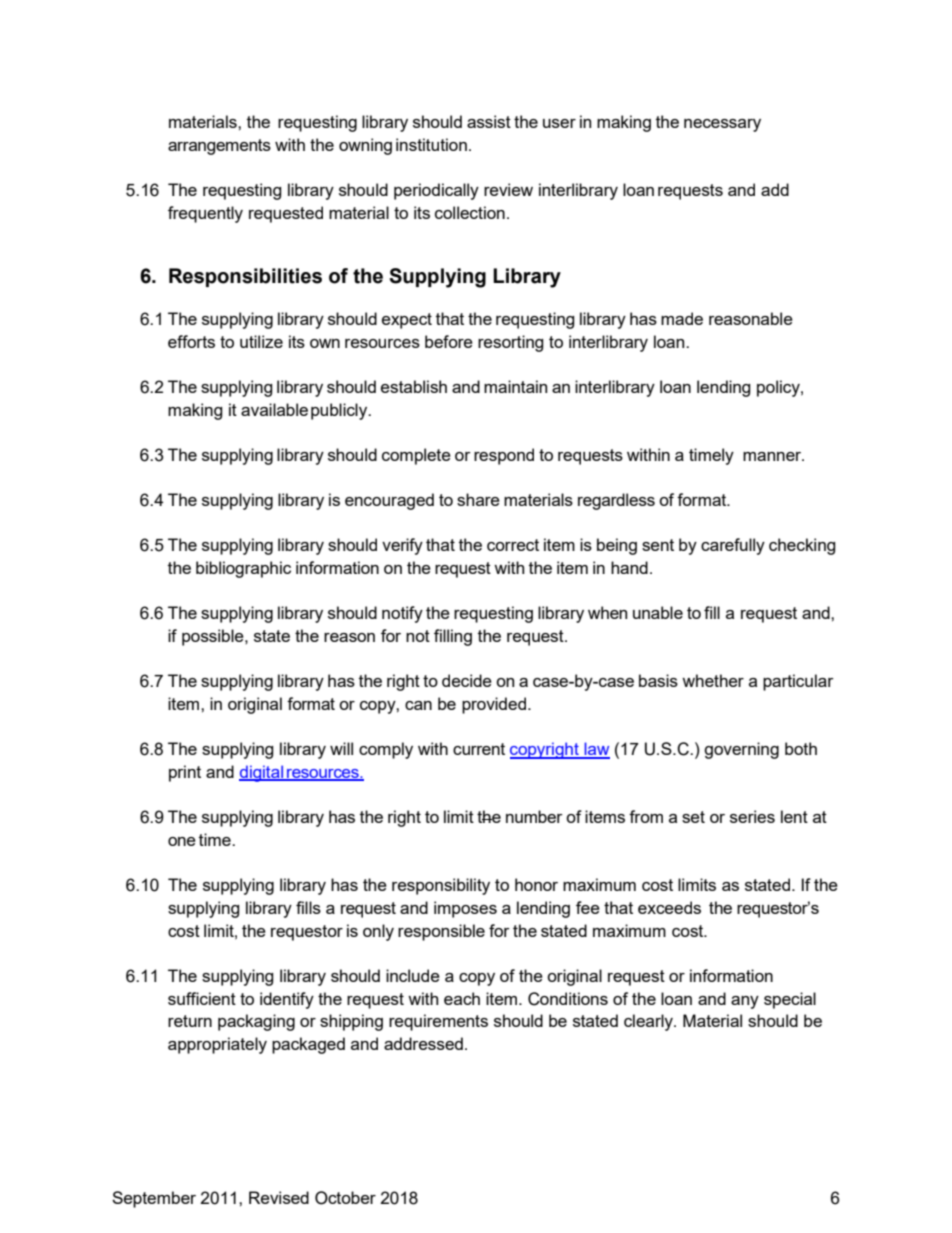 The image size is (952, 1233). What do you see at coordinates (534, 816) in the image?
I see `number` at bounding box center [534, 816].
